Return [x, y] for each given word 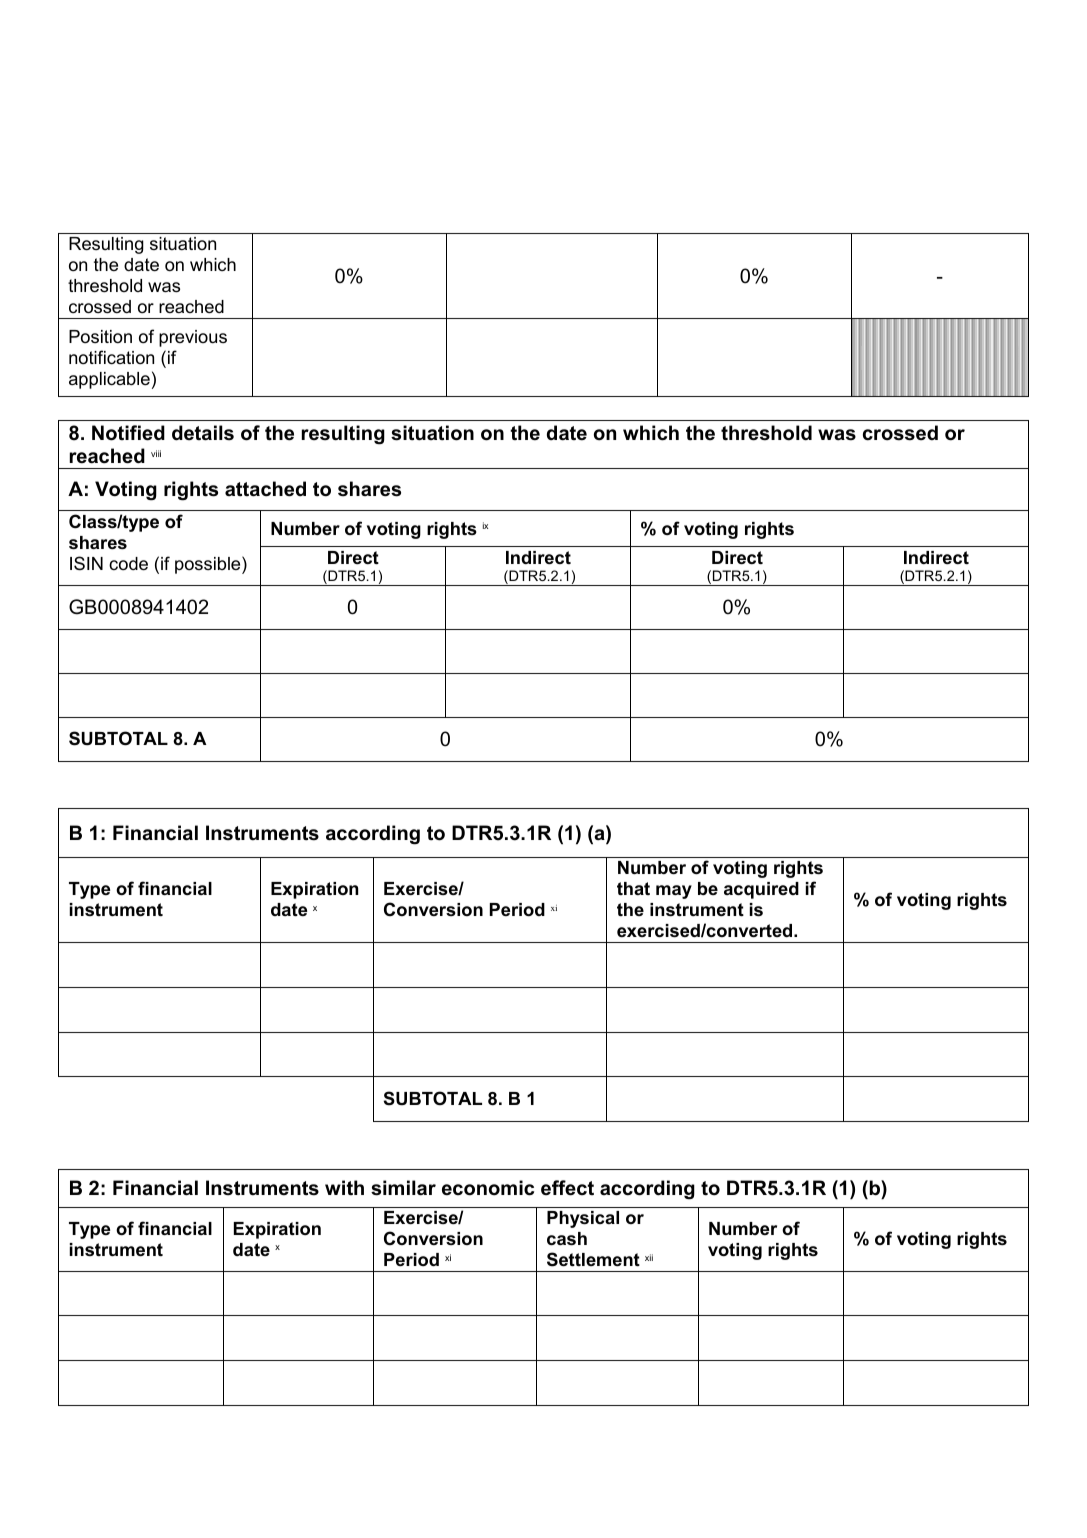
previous [193, 338]
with [344, 1187]
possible [209, 565]
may [674, 892]
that [633, 888]
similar [403, 1188]
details [203, 433]
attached [265, 489]
